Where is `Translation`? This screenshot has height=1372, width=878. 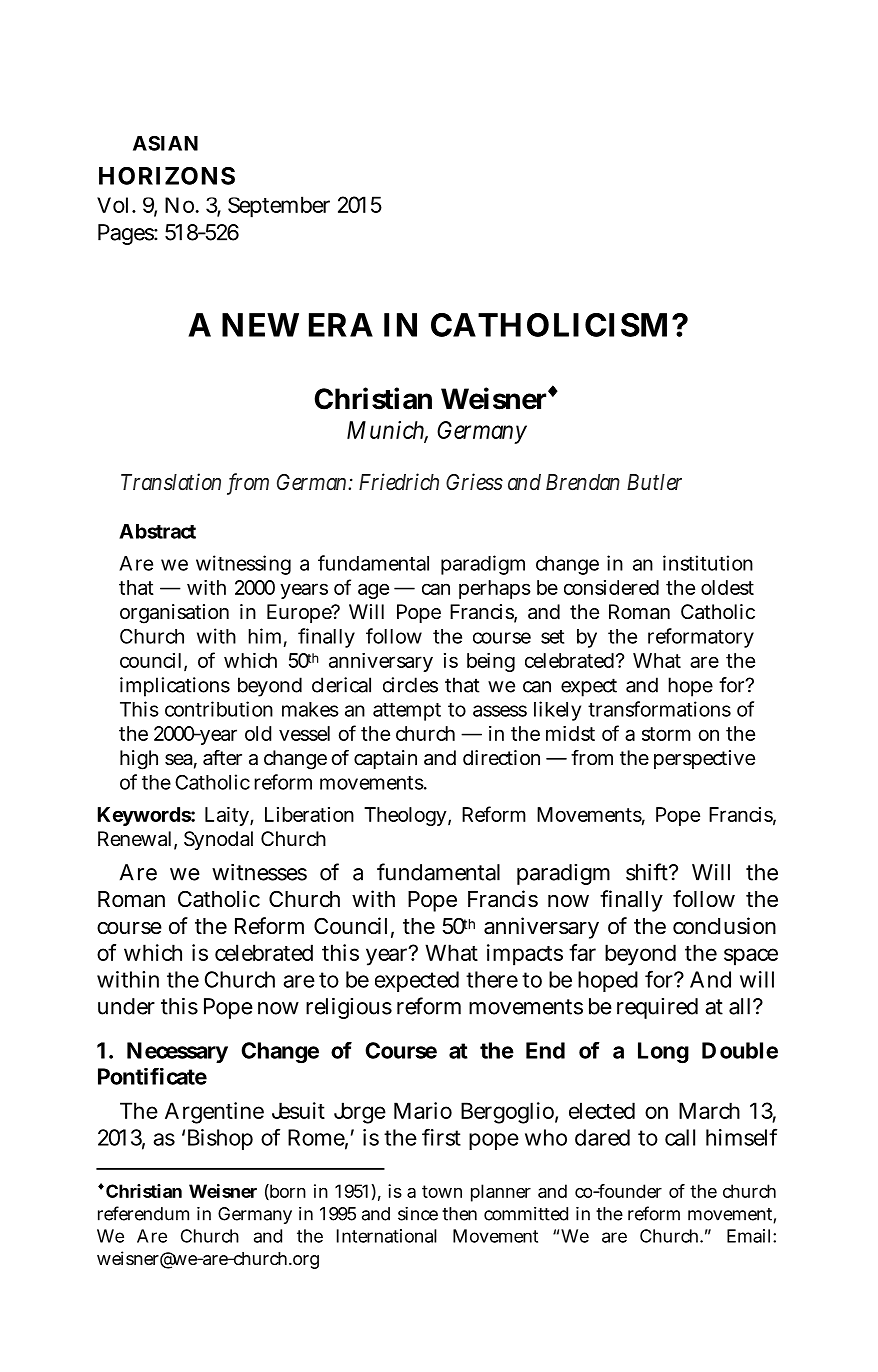 Translation is located at coordinates (171, 482).
